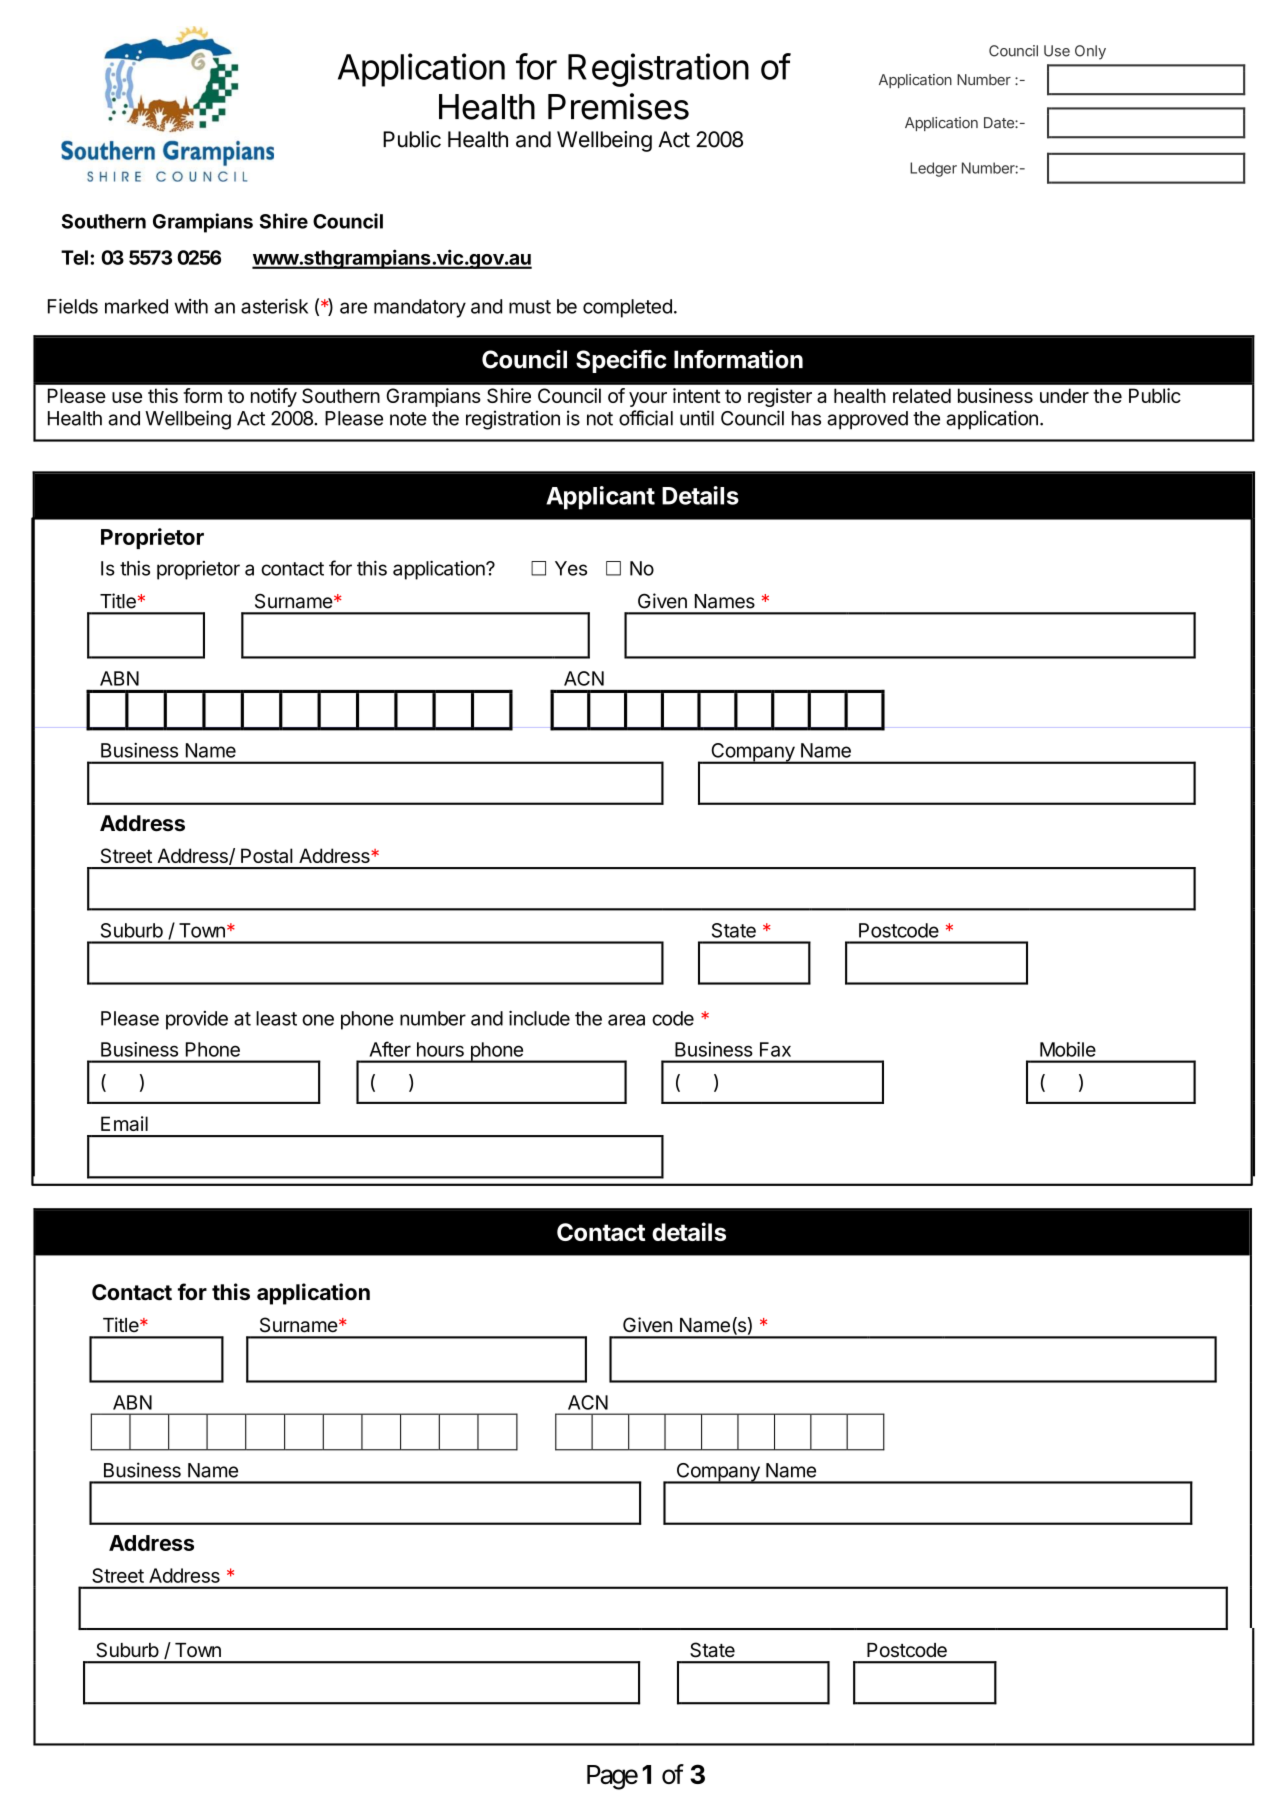  I want to click on Only, so click(1090, 52).
